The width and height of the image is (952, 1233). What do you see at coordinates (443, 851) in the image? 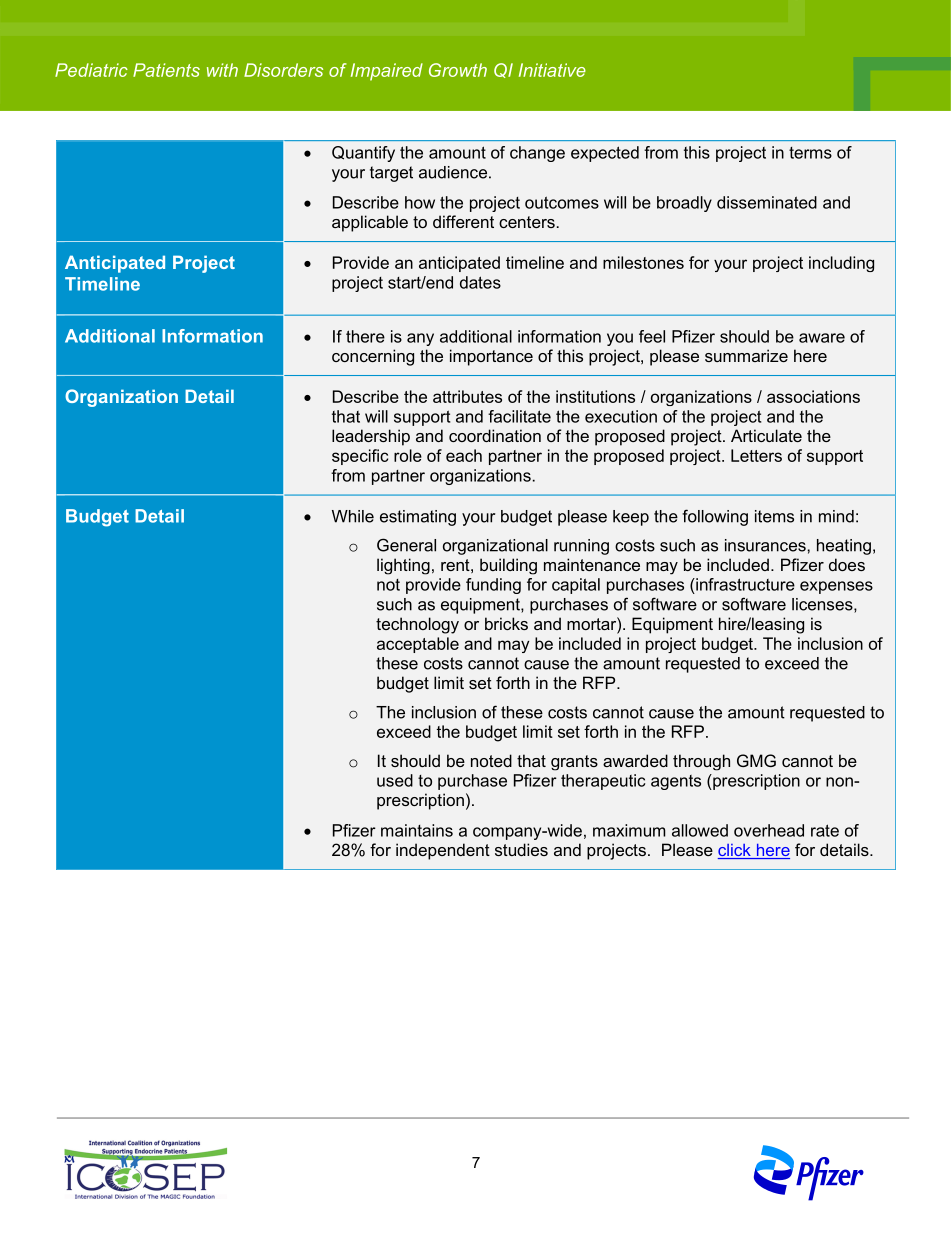
I see `independent` at bounding box center [443, 851].
